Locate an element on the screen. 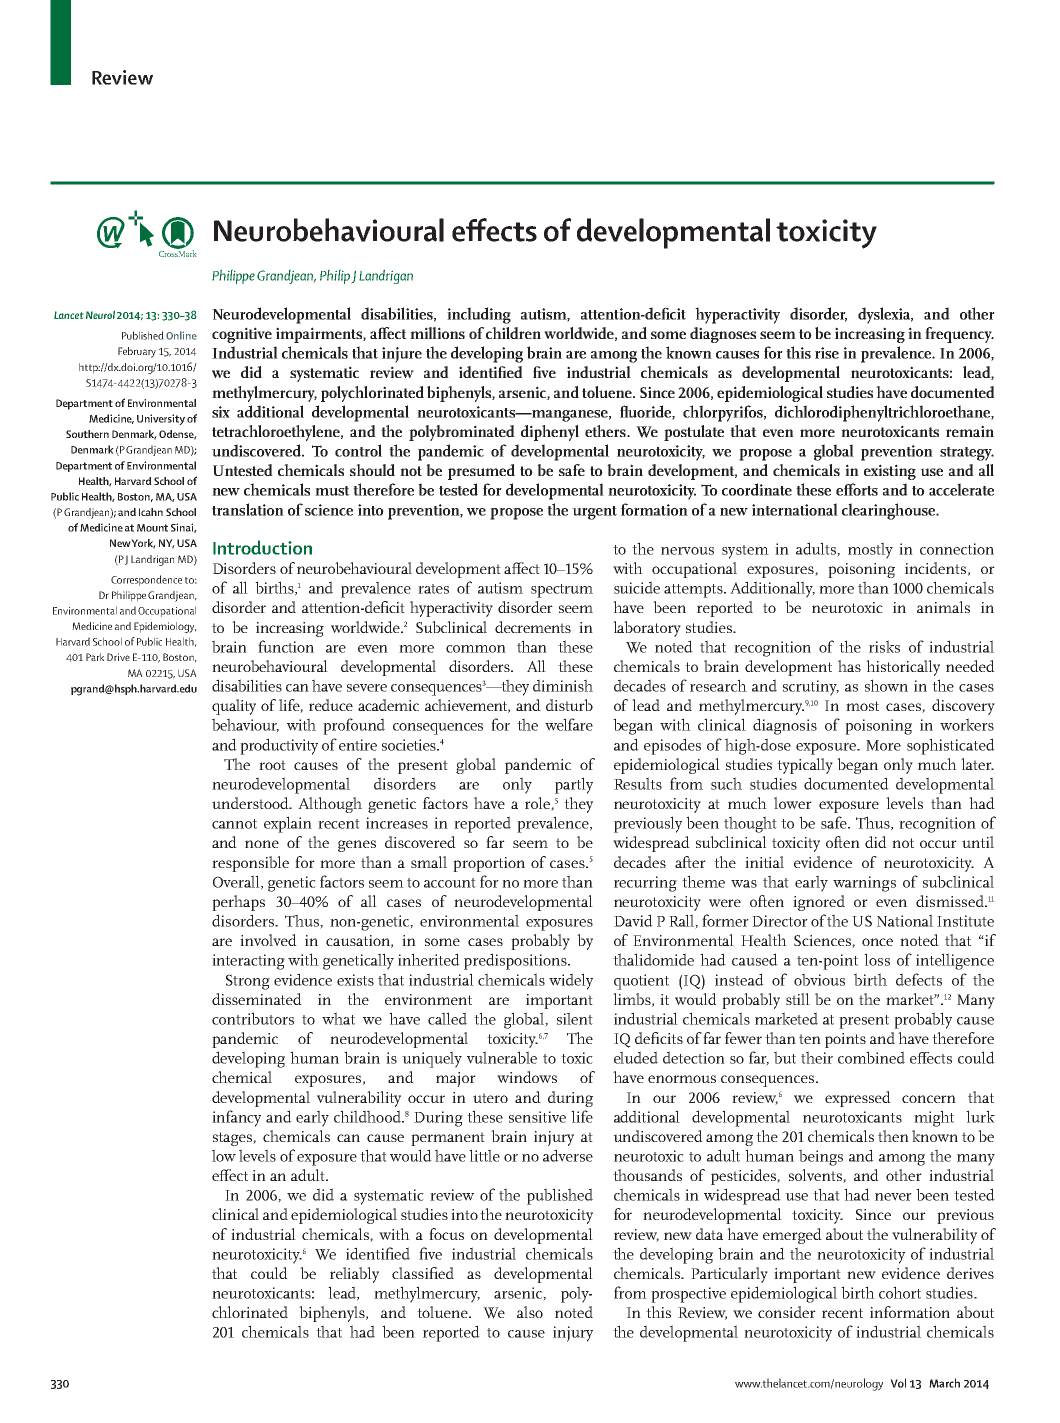 The width and height of the screenshot is (1060, 1423). also is located at coordinates (530, 1312).
